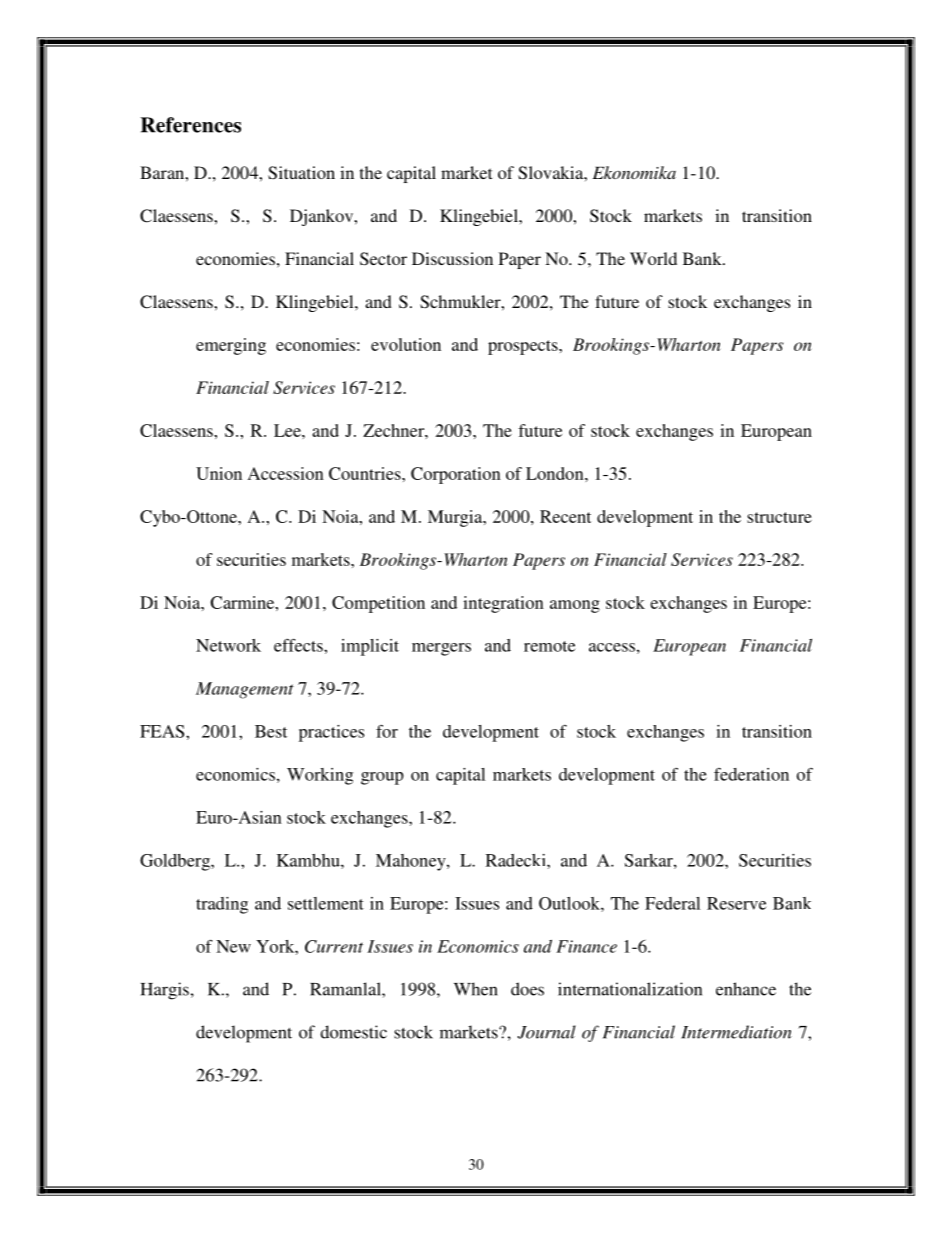 The image size is (952, 1233). What do you see at coordinates (228, 645) in the document?
I see `Network` at bounding box center [228, 645].
